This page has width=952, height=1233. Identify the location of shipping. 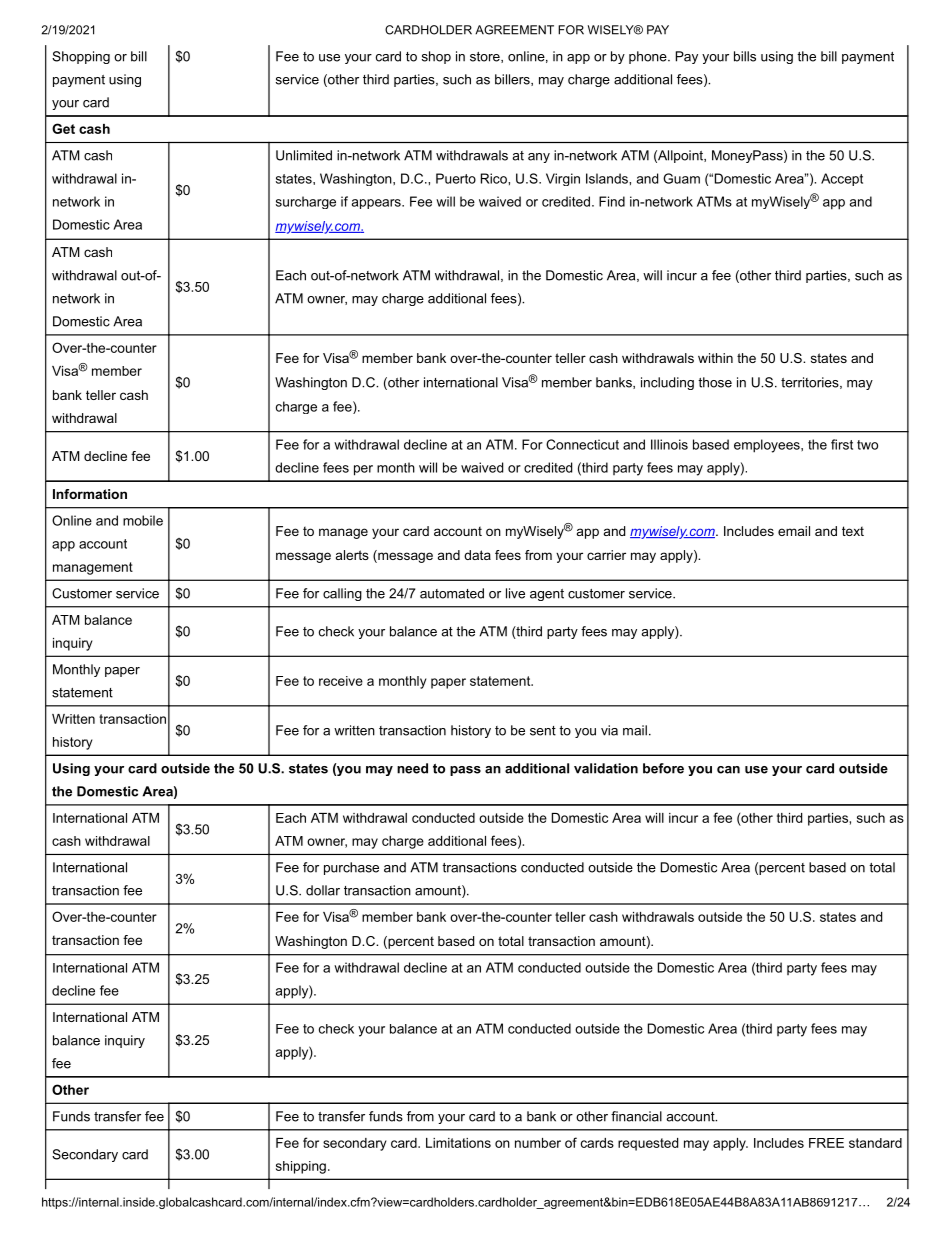
(301, 1167).
